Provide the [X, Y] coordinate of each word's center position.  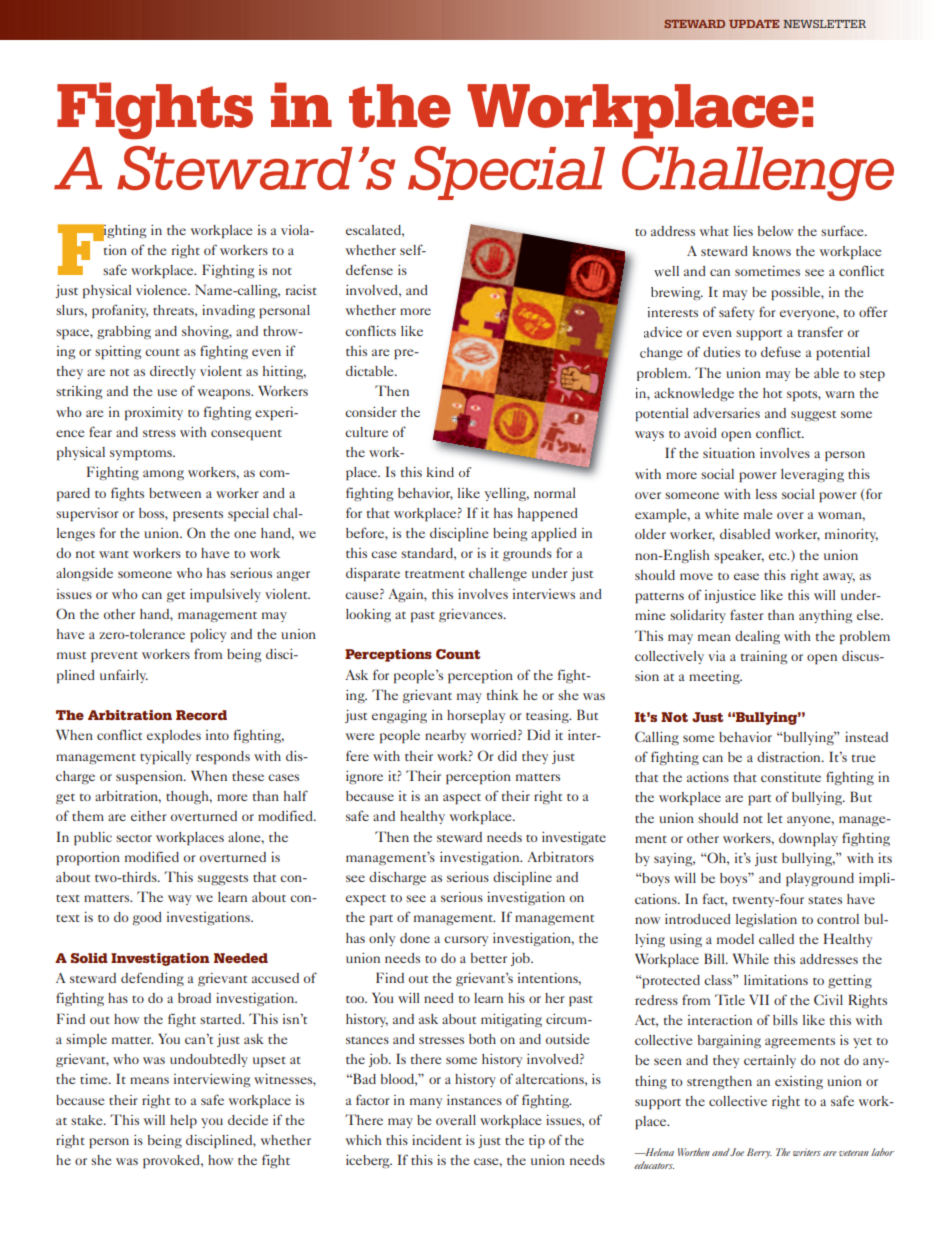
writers [807, 1152]
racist [301, 290]
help [183, 1122]
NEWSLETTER [824, 24]
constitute [791, 777]
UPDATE [754, 24]
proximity [154, 414]
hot [772, 393]
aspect [462, 799]
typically [165, 758]
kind [440, 472]
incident [437, 1140]
